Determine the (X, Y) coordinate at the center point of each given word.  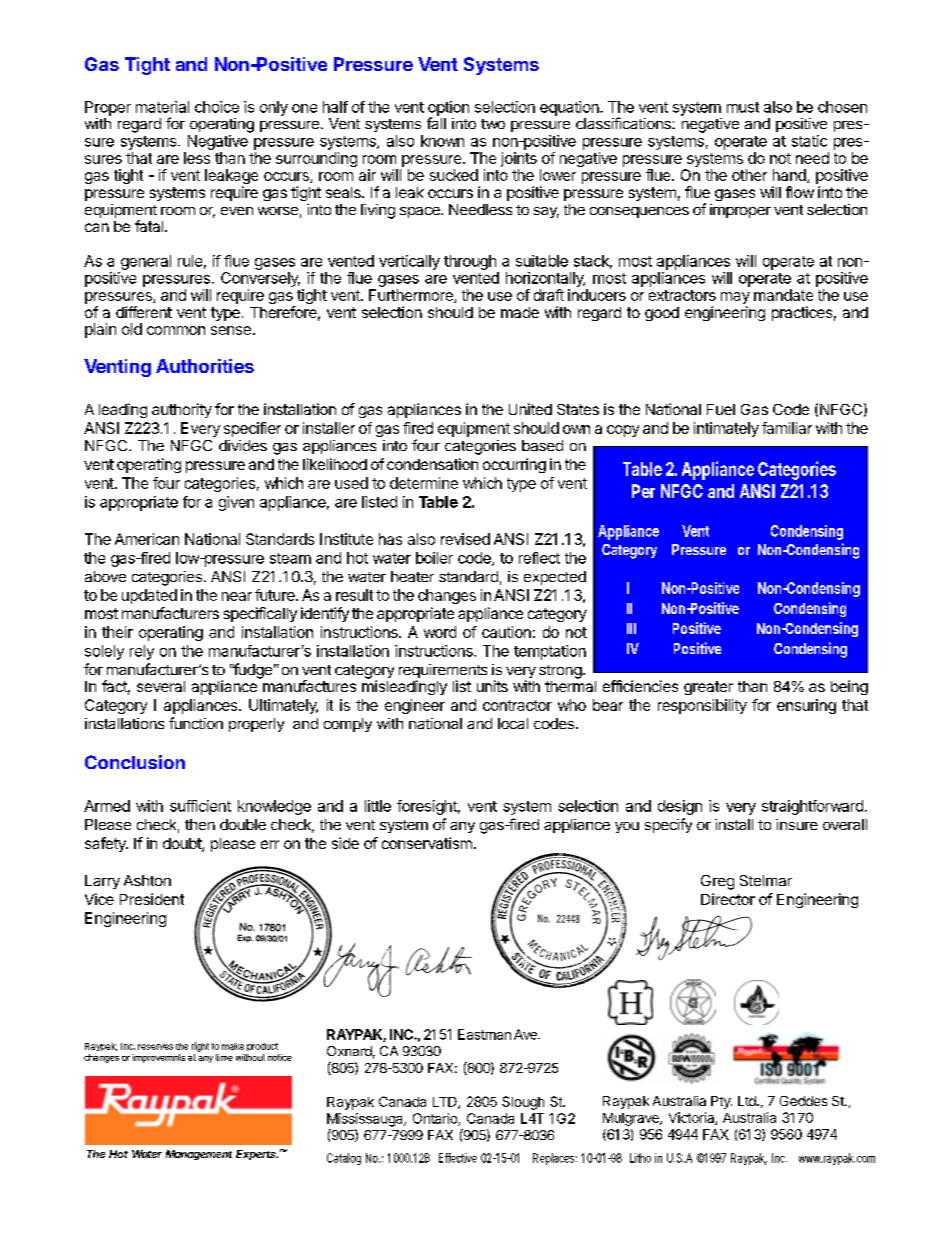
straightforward (812, 807)
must (743, 107)
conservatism (427, 843)
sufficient (200, 806)
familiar (787, 428)
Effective (458, 1158)
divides (243, 445)
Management (199, 1155)
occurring (514, 465)
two (493, 124)
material (162, 107)
